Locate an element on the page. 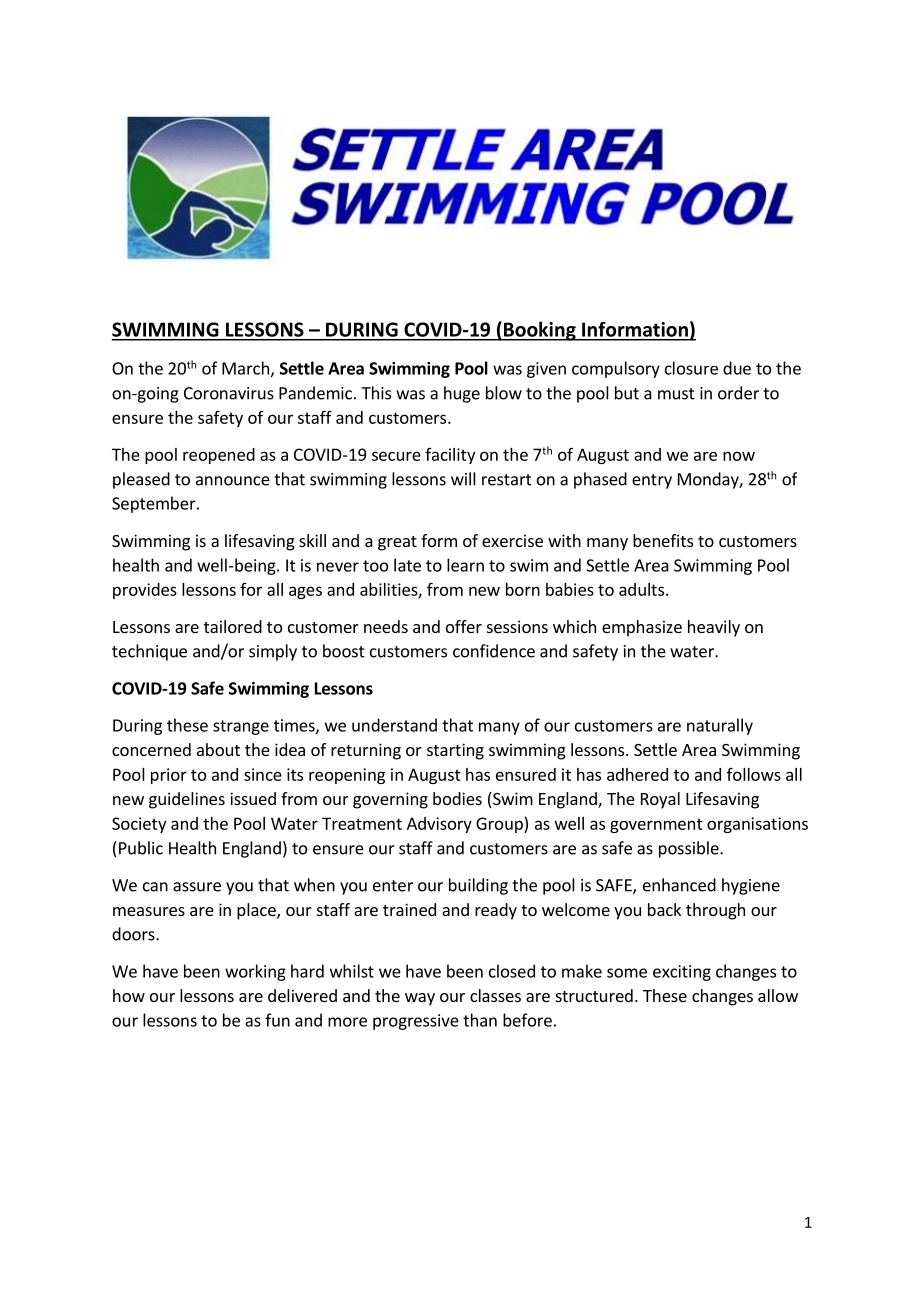 This document has height=1308, width=924. Royal is located at coordinates (660, 800).
